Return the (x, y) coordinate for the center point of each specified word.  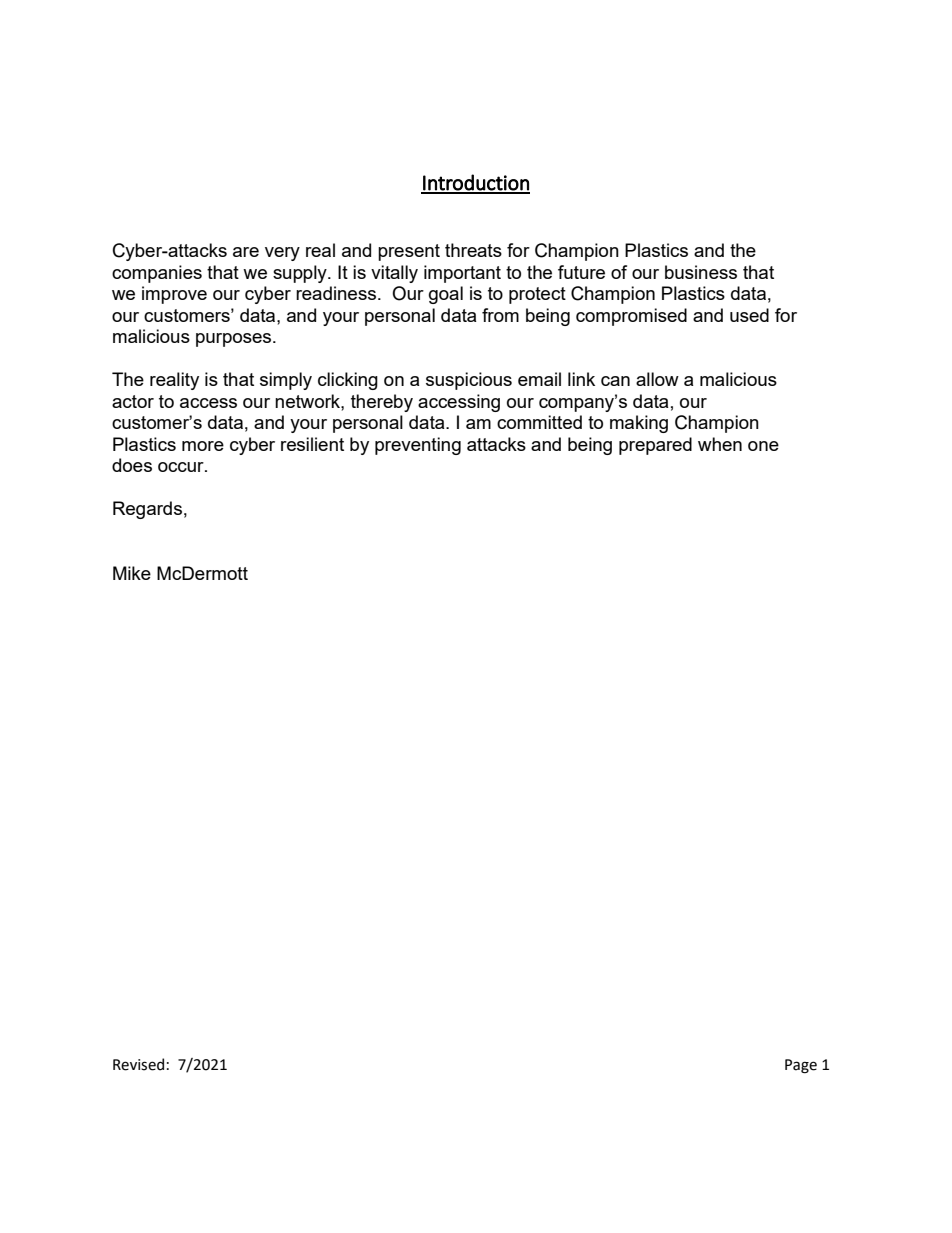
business (701, 272)
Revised (138, 1064)
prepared (655, 446)
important (462, 274)
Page (801, 1066)
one (763, 446)
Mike (132, 573)
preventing (418, 446)
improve (174, 295)
